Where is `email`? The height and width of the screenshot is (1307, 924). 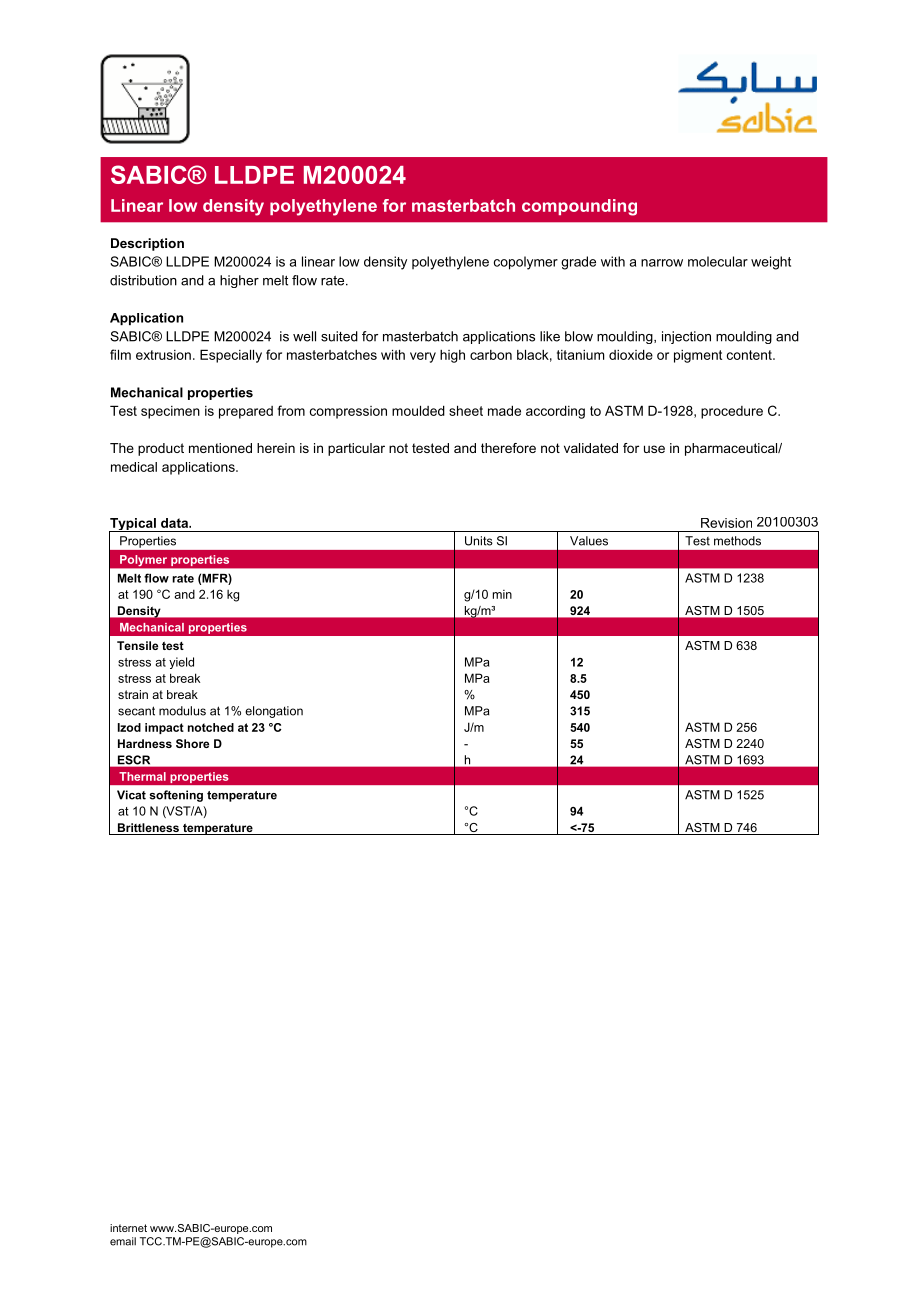
email is located at coordinates (123, 1241).
